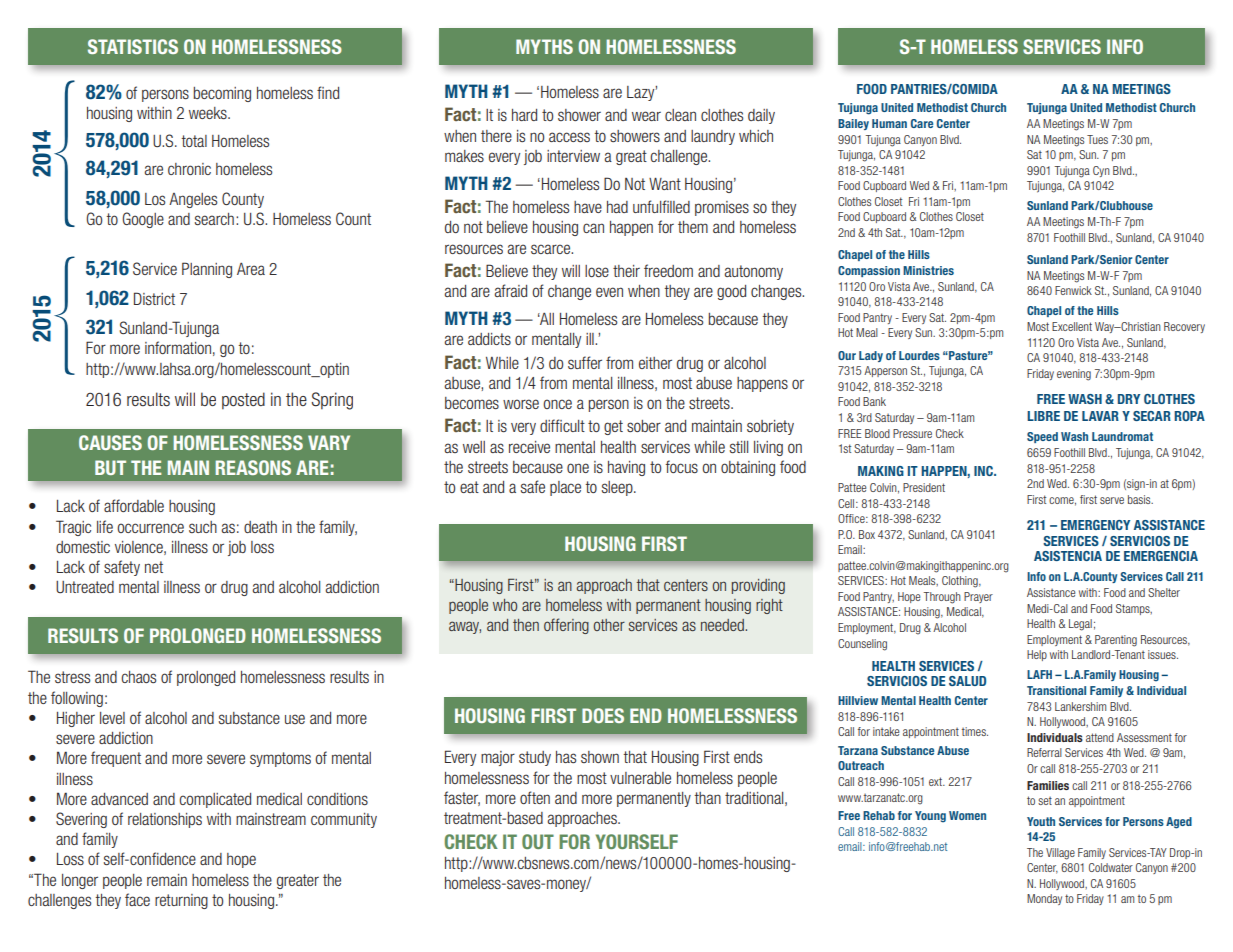 The height and width of the screenshot is (952, 1233). I want to click on returning, so click(181, 901).
